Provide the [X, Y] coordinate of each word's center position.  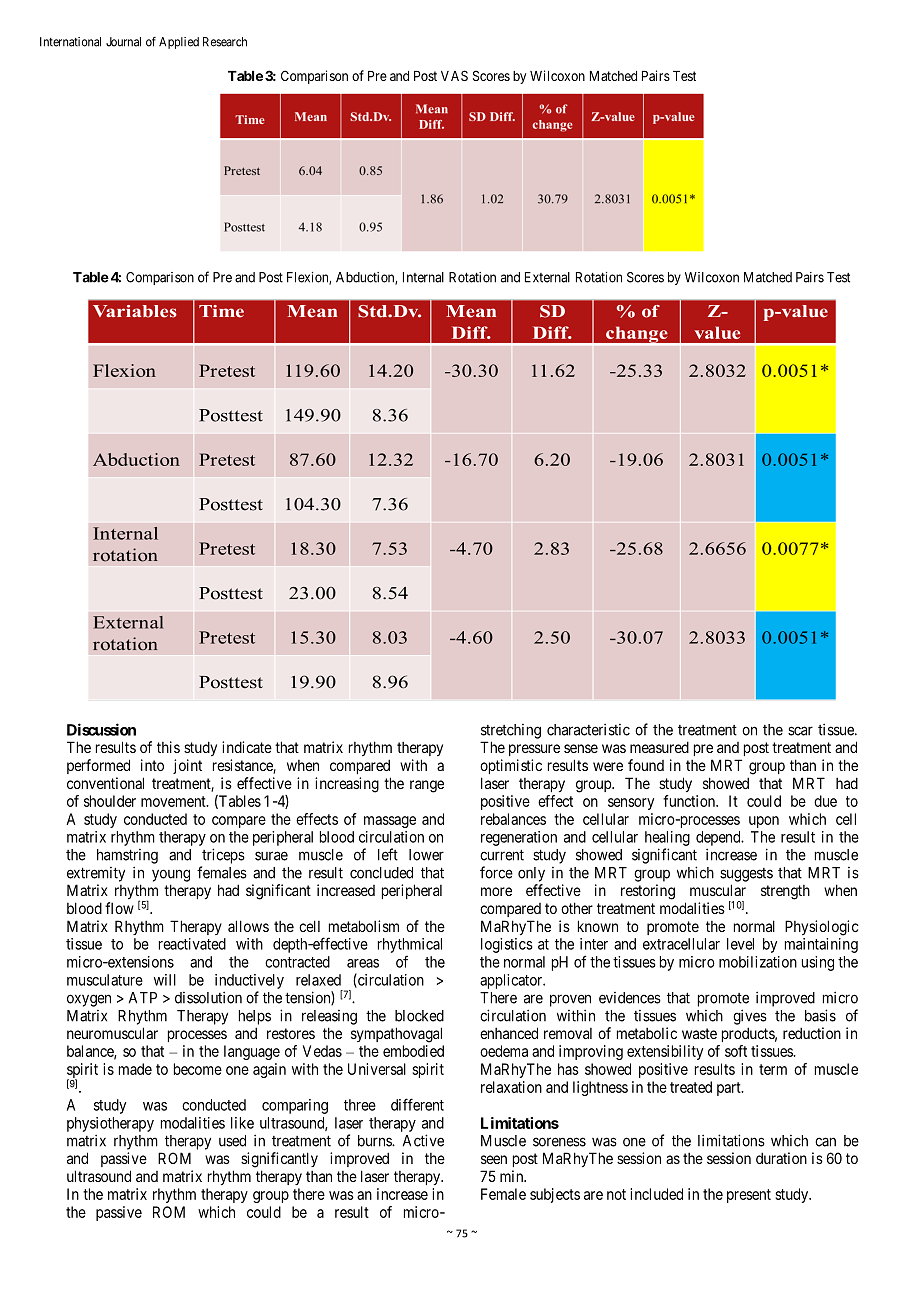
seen [494, 1159]
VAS [454, 75]
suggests [746, 875]
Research [225, 42]
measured [659, 747]
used [232, 1141]
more [496, 891]
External [547, 277]
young [171, 875]
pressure [534, 750]
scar [800, 731]
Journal [123, 42]
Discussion [101, 729]
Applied [179, 43]
